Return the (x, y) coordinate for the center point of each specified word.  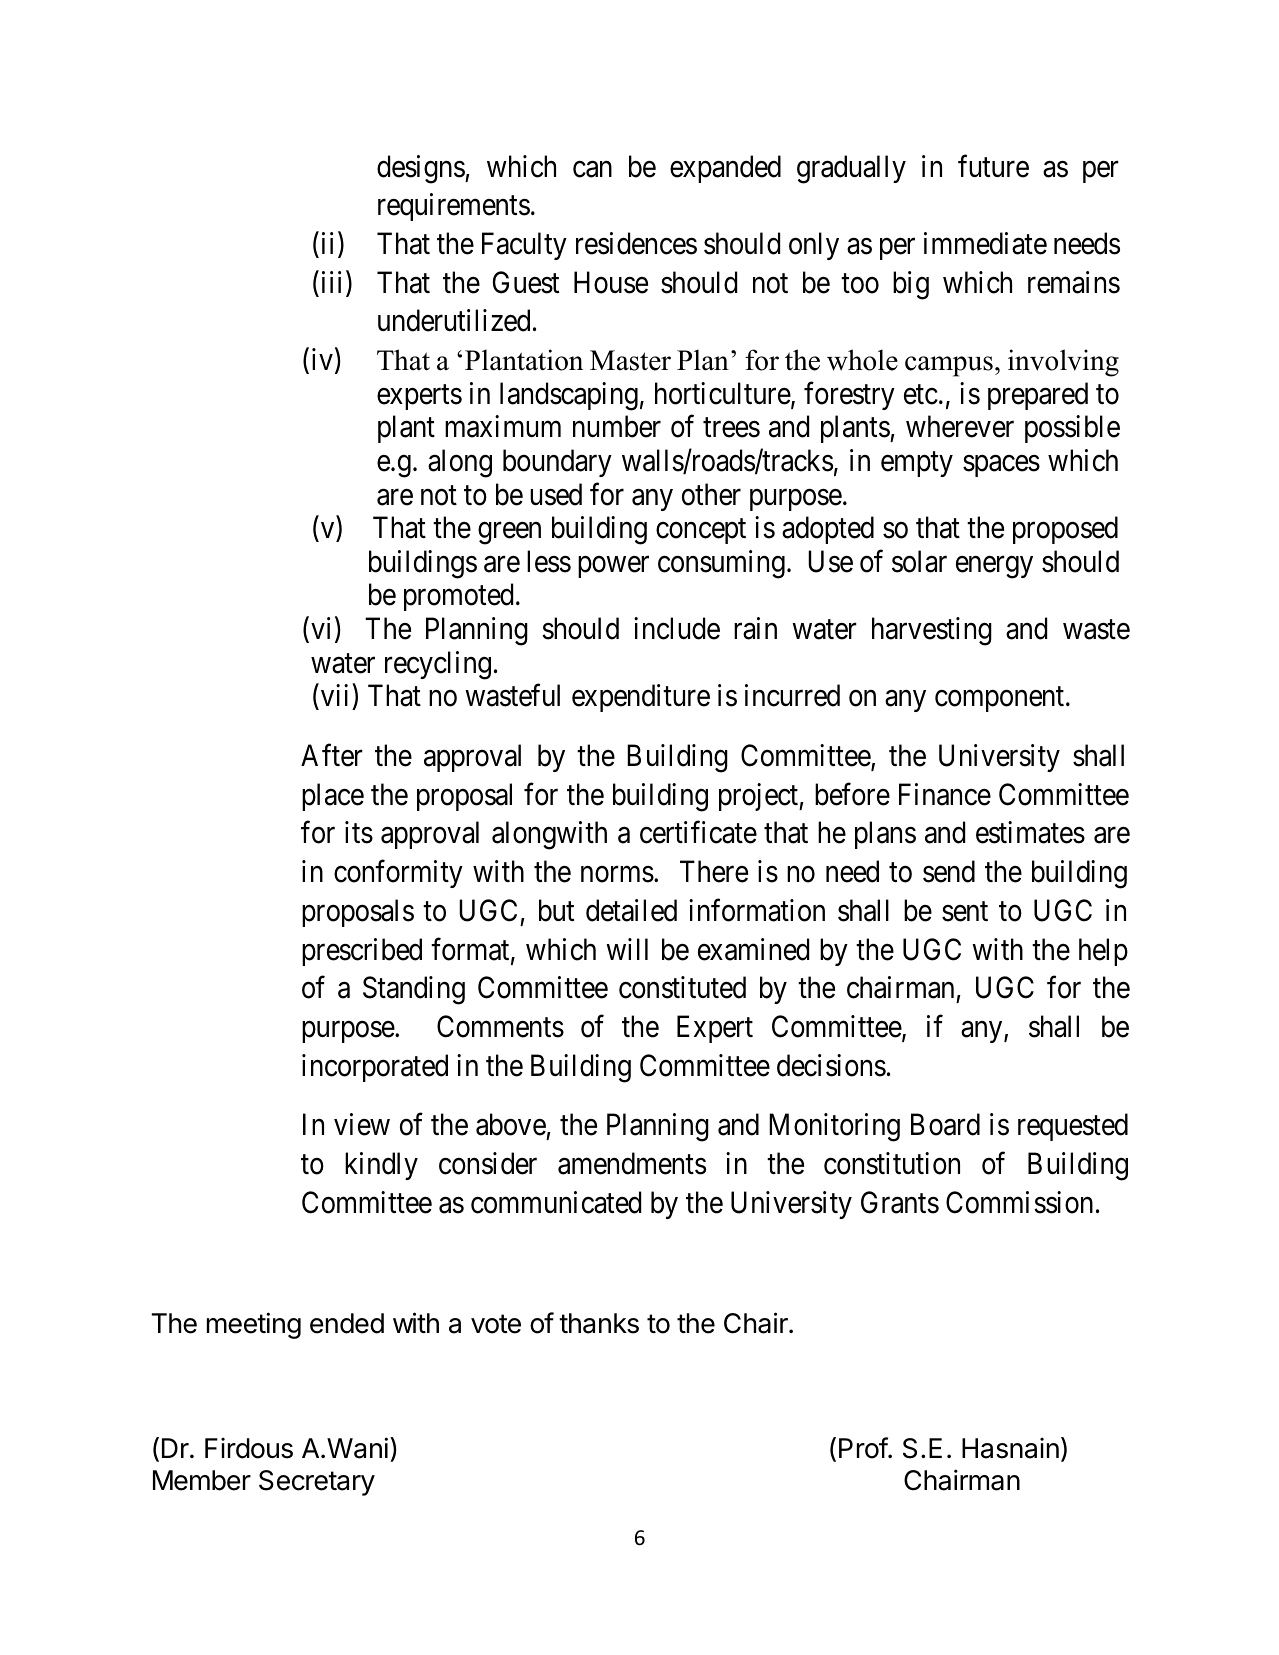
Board (945, 1124)
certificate (698, 832)
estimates (1030, 832)
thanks (599, 1323)
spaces (1001, 466)
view (362, 1124)
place (333, 797)
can (592, 169)
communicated (556, 1202)
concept (701, 531)
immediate (985, 243)
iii (329, 282)
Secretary (317, 1483)
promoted (458, 597)
